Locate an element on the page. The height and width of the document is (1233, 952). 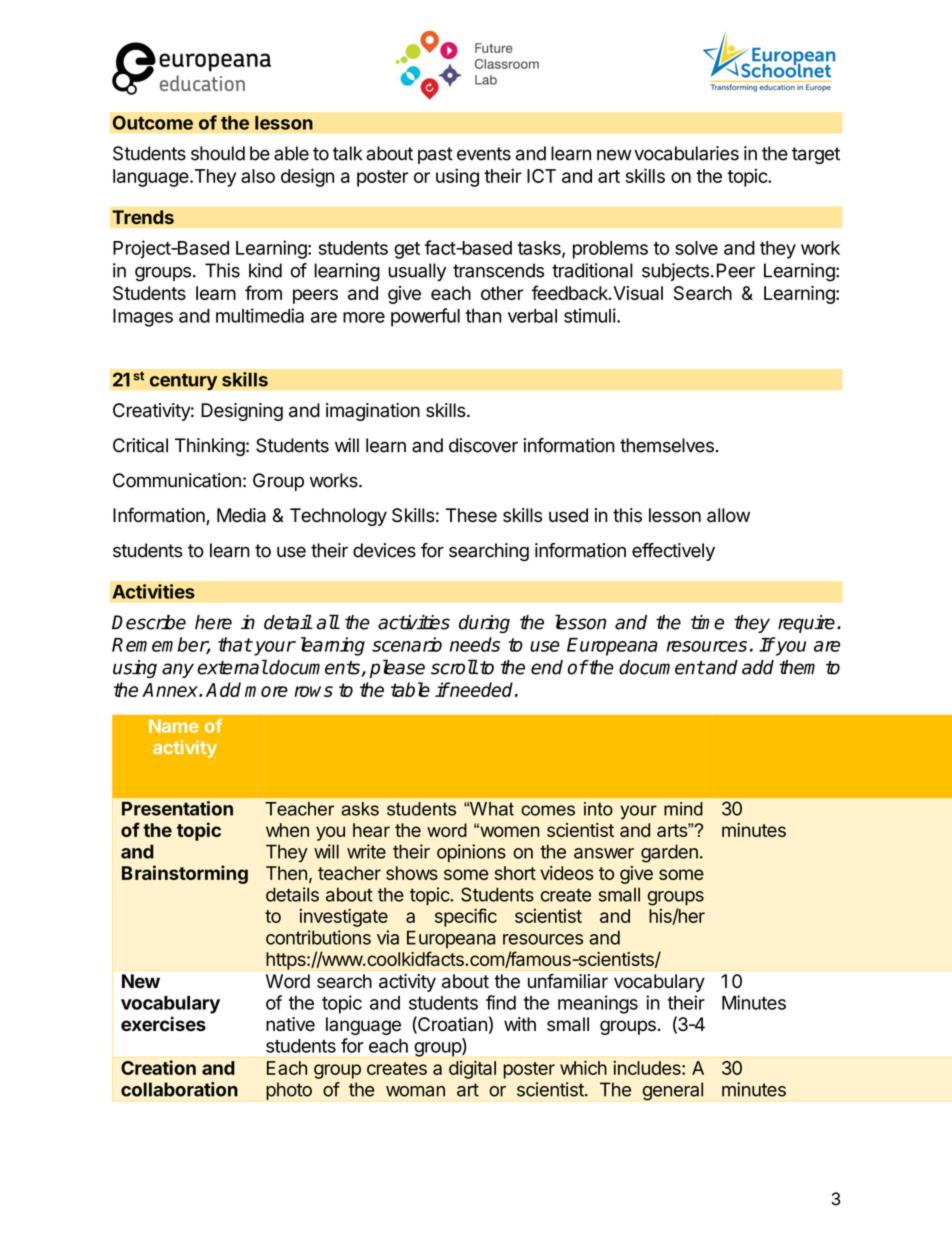
digital is located at coordinates (472, 1069).
